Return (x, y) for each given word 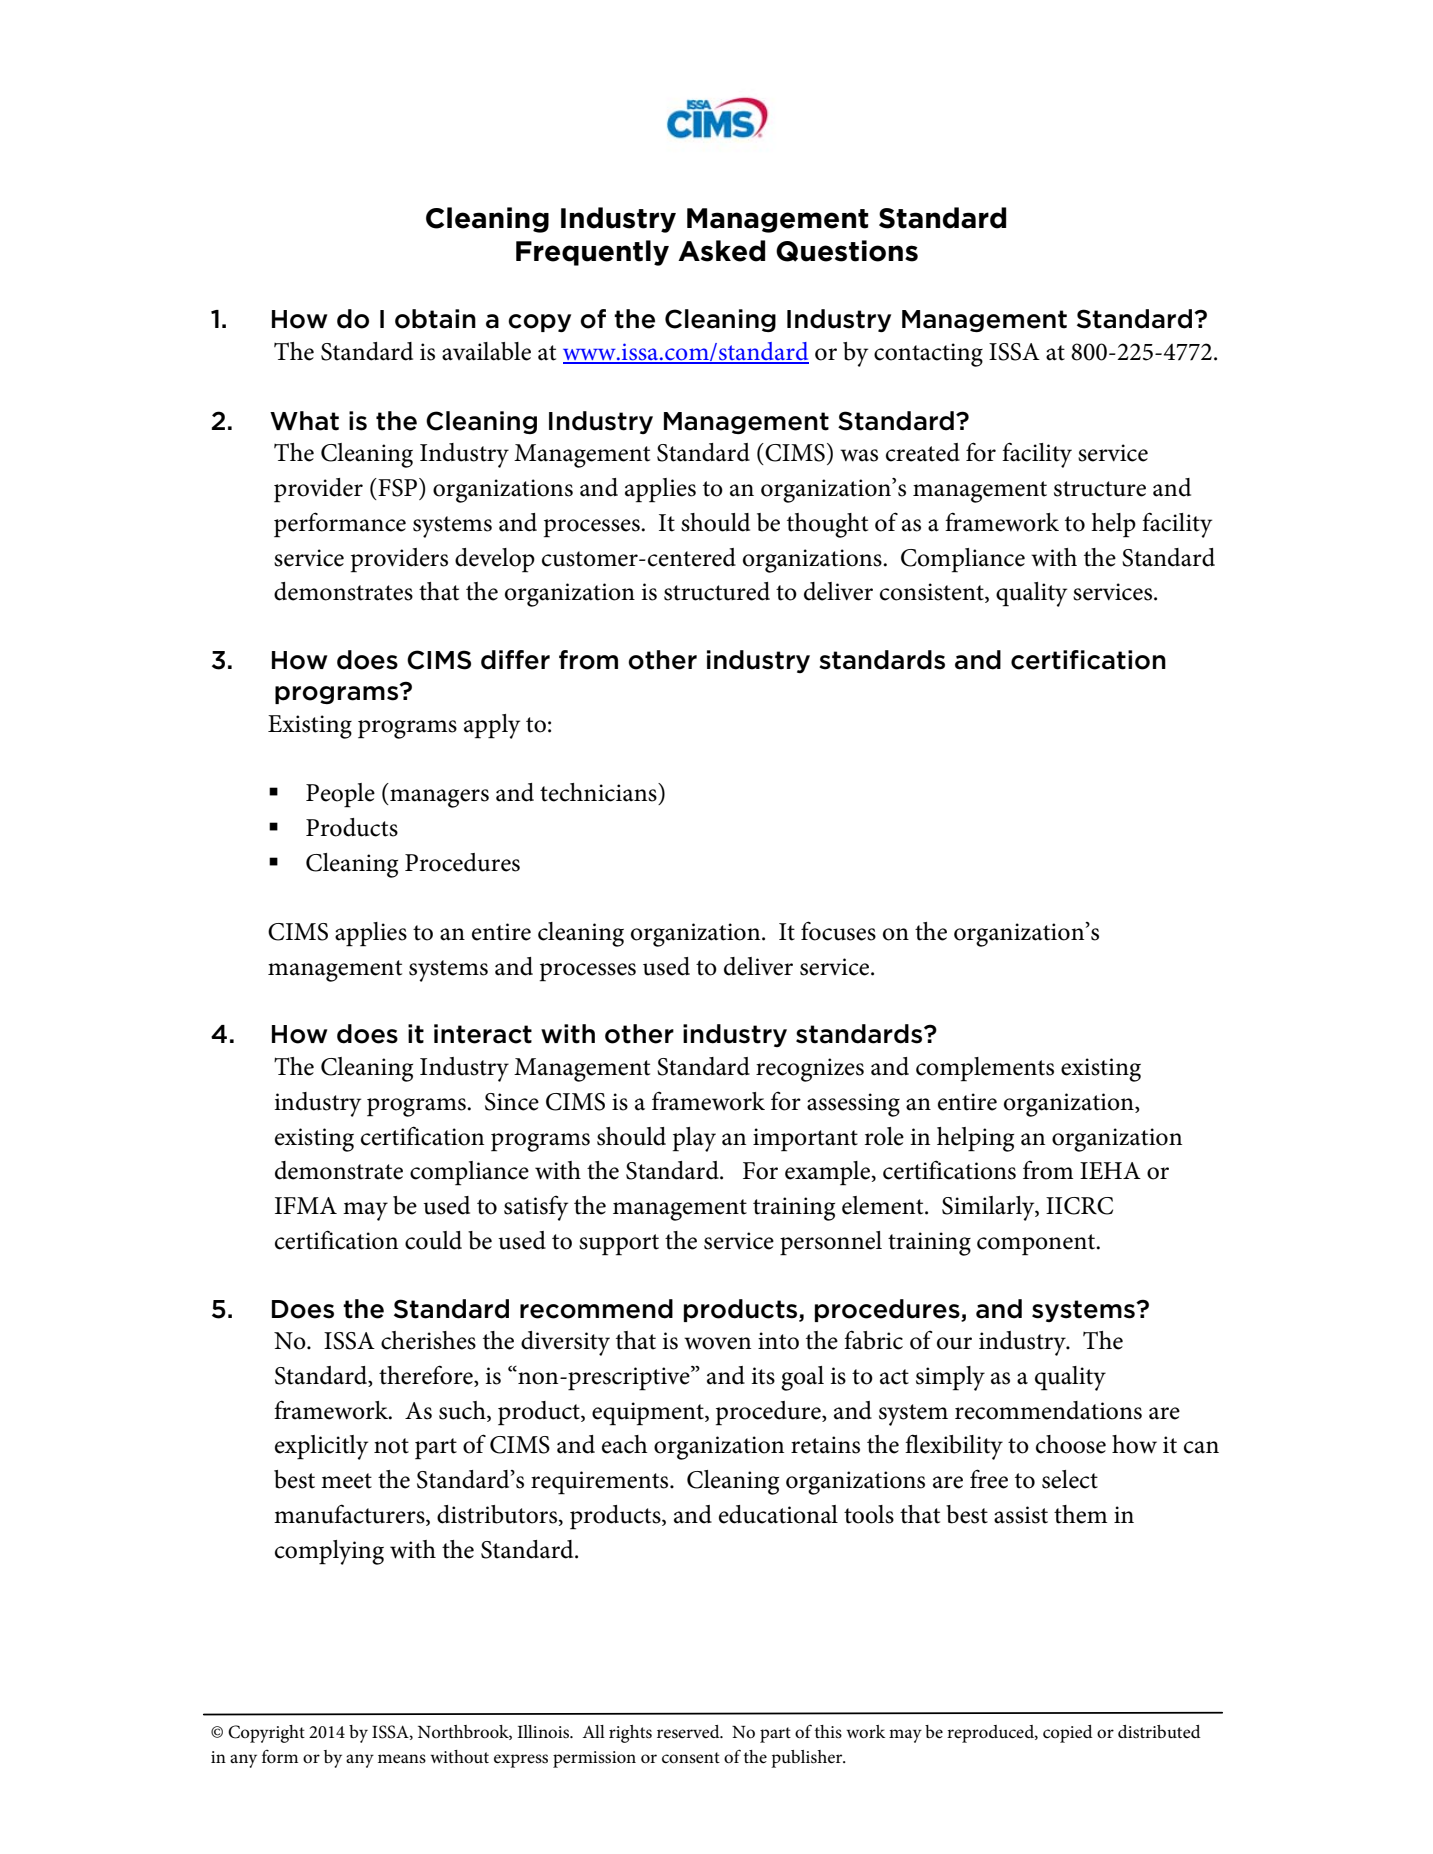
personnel (831, 1243)
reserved (689, 1732)
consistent (933, 593)
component (1037, 1245)
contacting (928, 355)
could (433, 1240)
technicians (599, 792)
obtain (435, 319)
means (402, 1758)
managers (438, 798)
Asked (721, 251)
